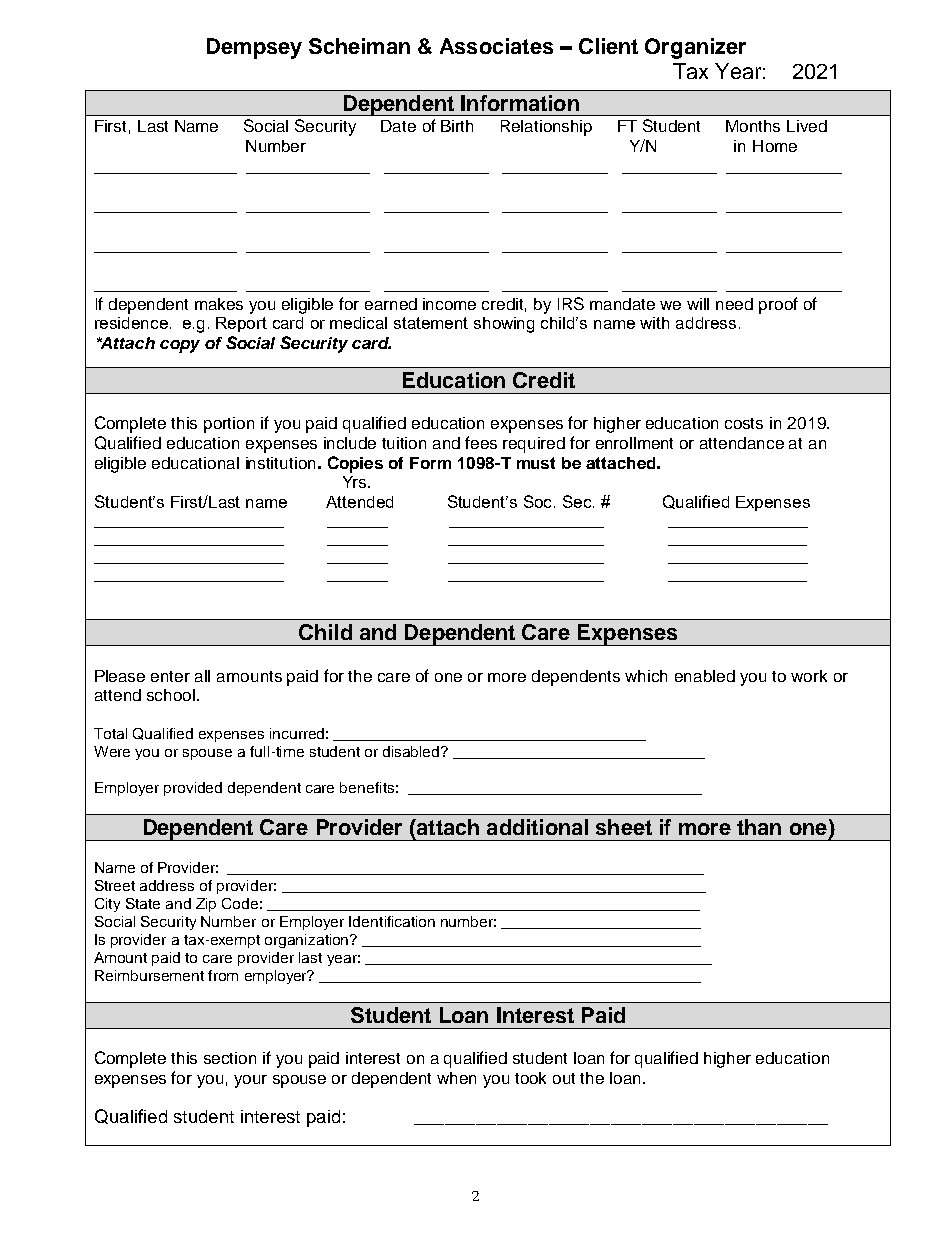 The height and width of the image is (1233, 952). What do you see at coordinates (564, 1078) in the image?
I see `out` at bounding box center [564, 1078].
